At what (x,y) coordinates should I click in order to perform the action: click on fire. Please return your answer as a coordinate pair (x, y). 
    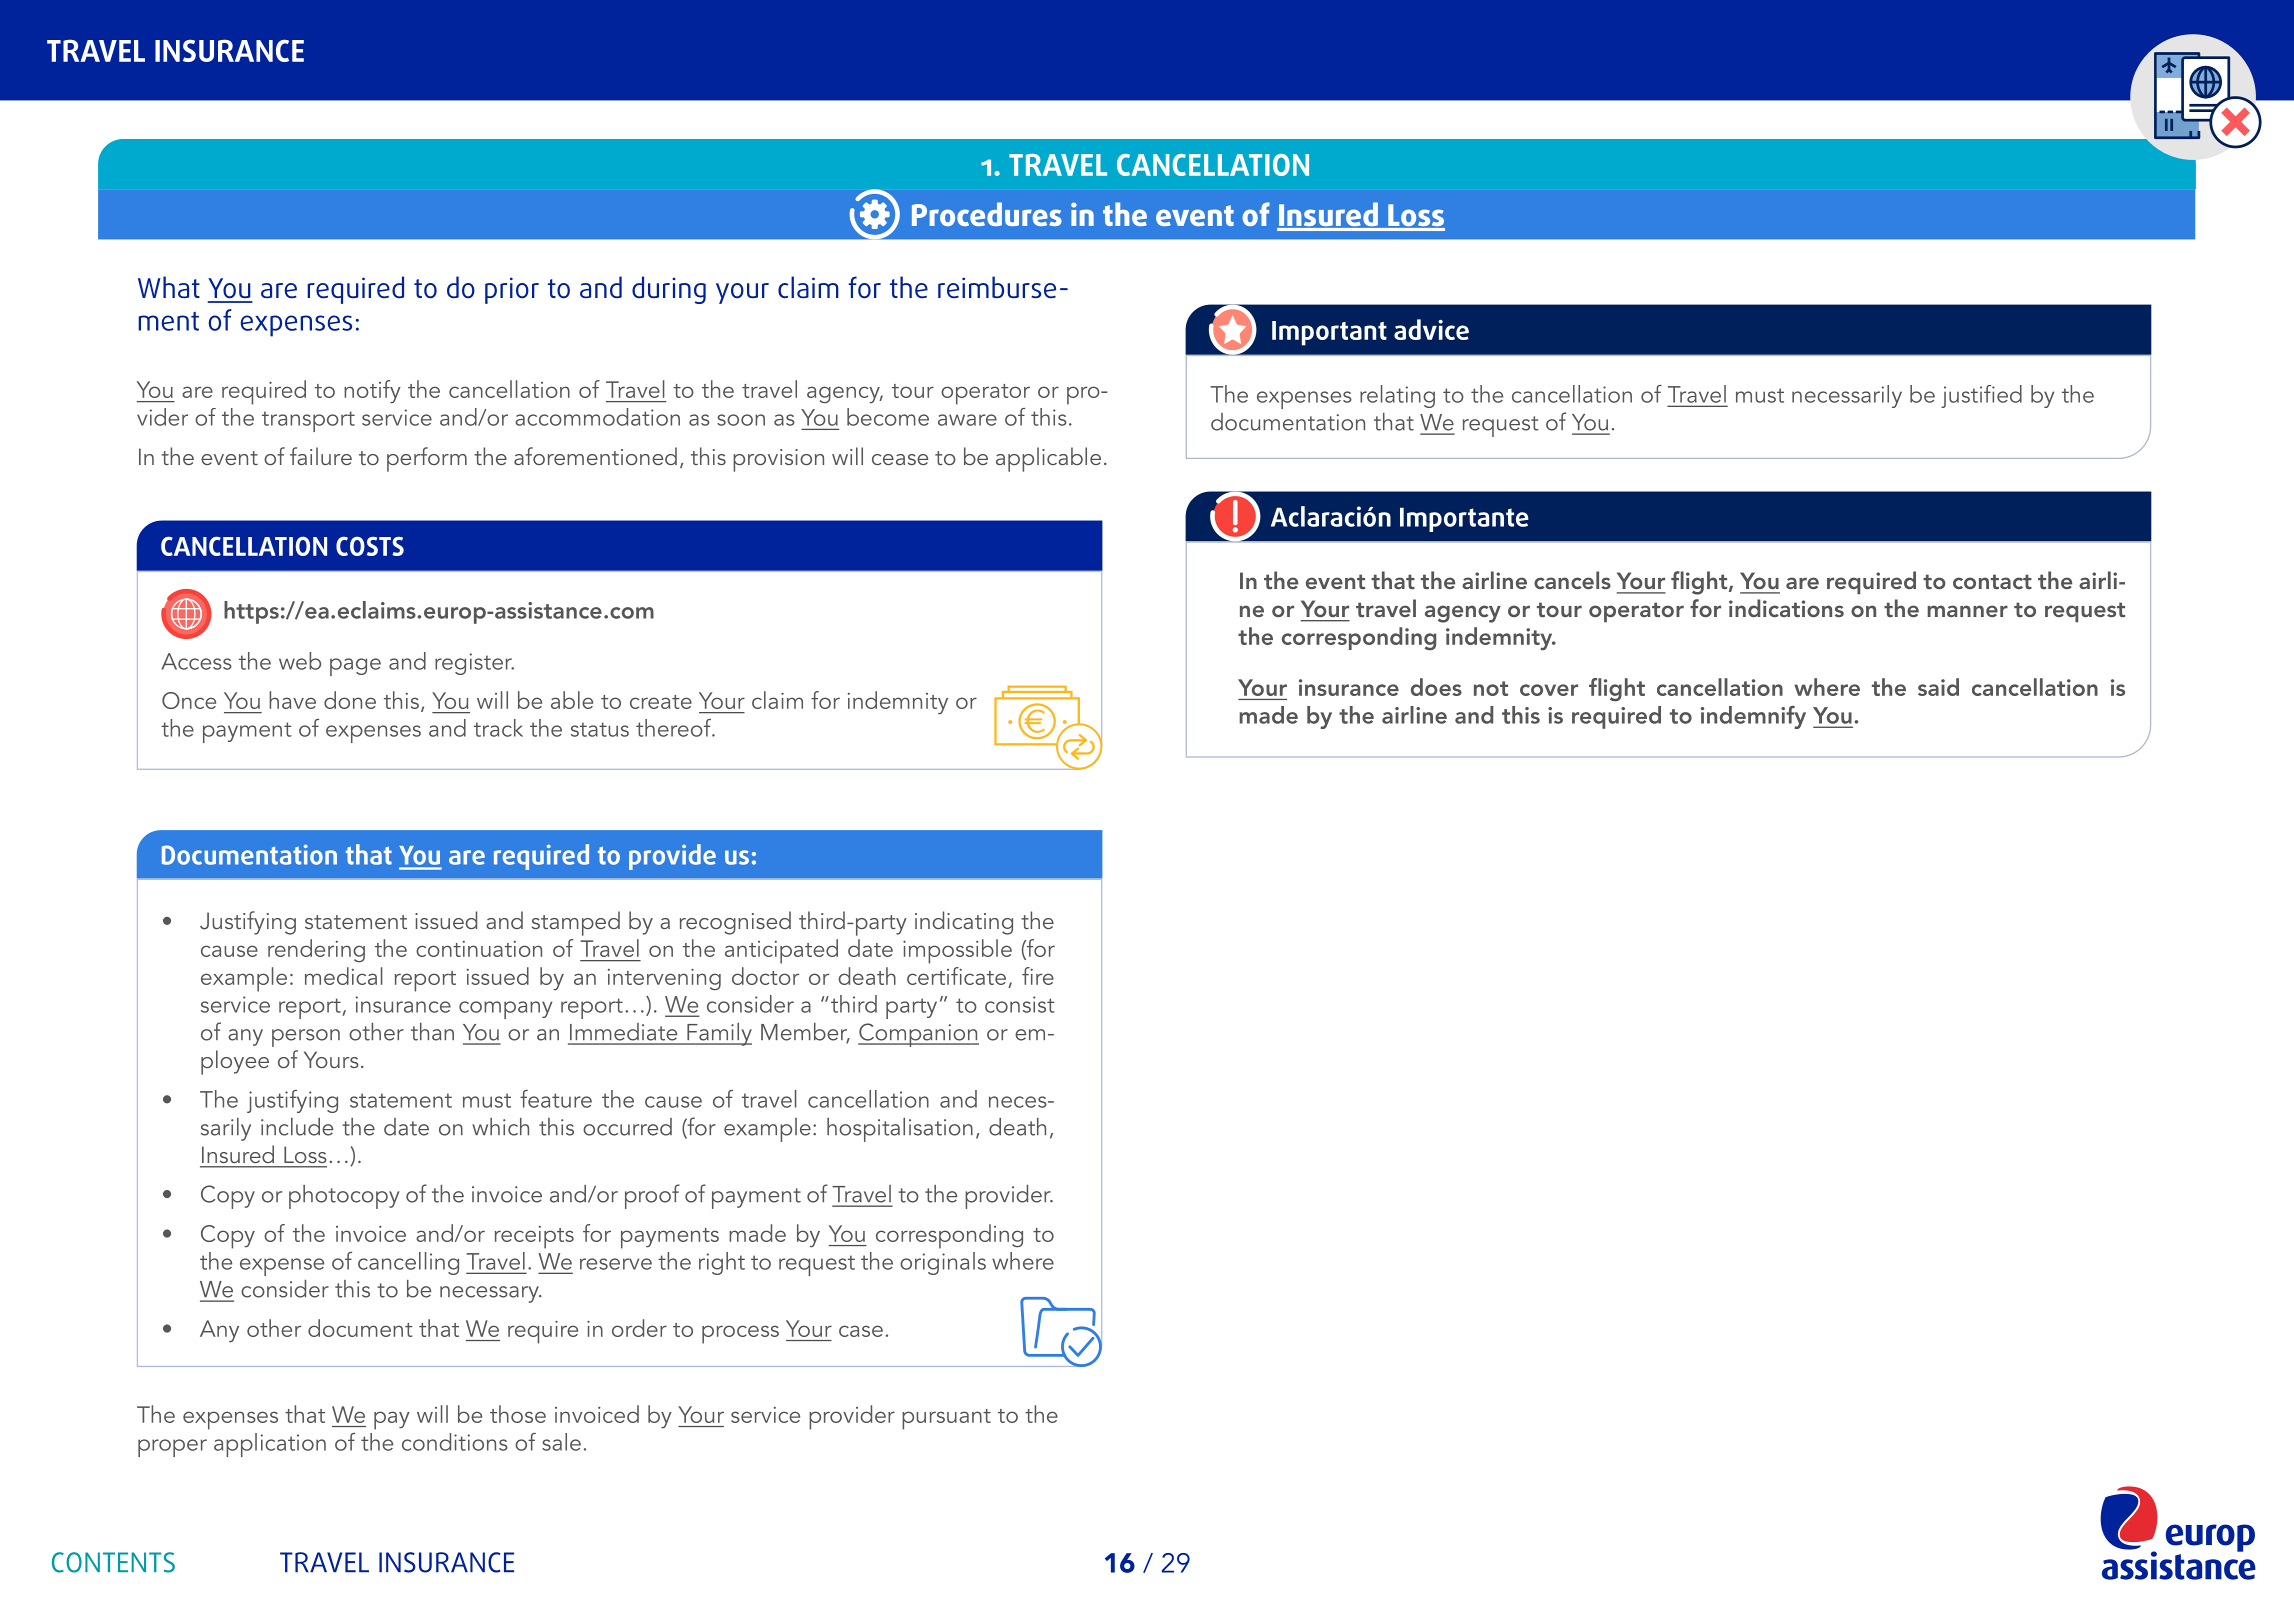
    Looking at the image, I should click on (1038, 976).
